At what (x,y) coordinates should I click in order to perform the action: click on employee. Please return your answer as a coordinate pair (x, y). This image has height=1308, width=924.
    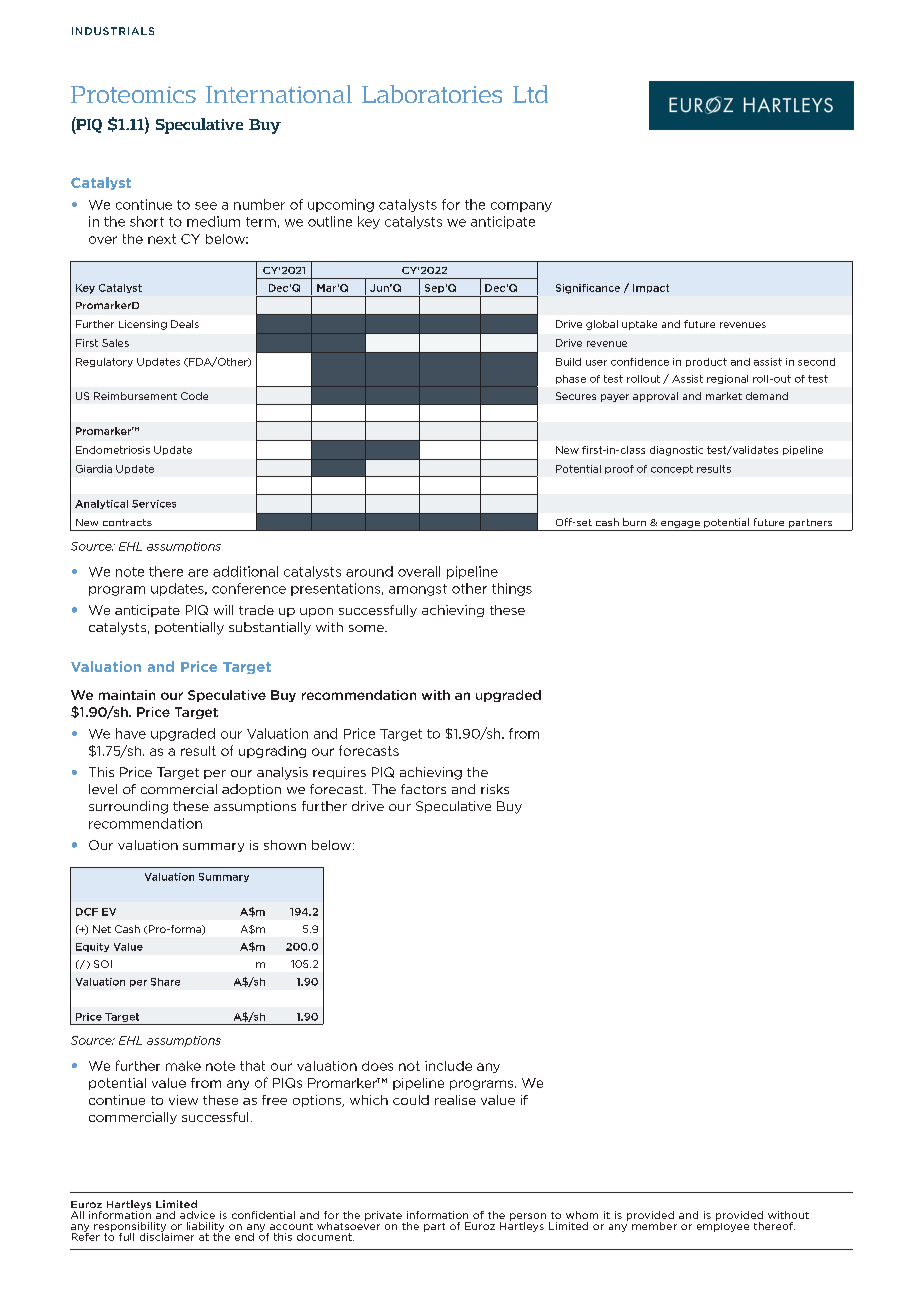
    Looking at the image, I should click on (723, 1226).
